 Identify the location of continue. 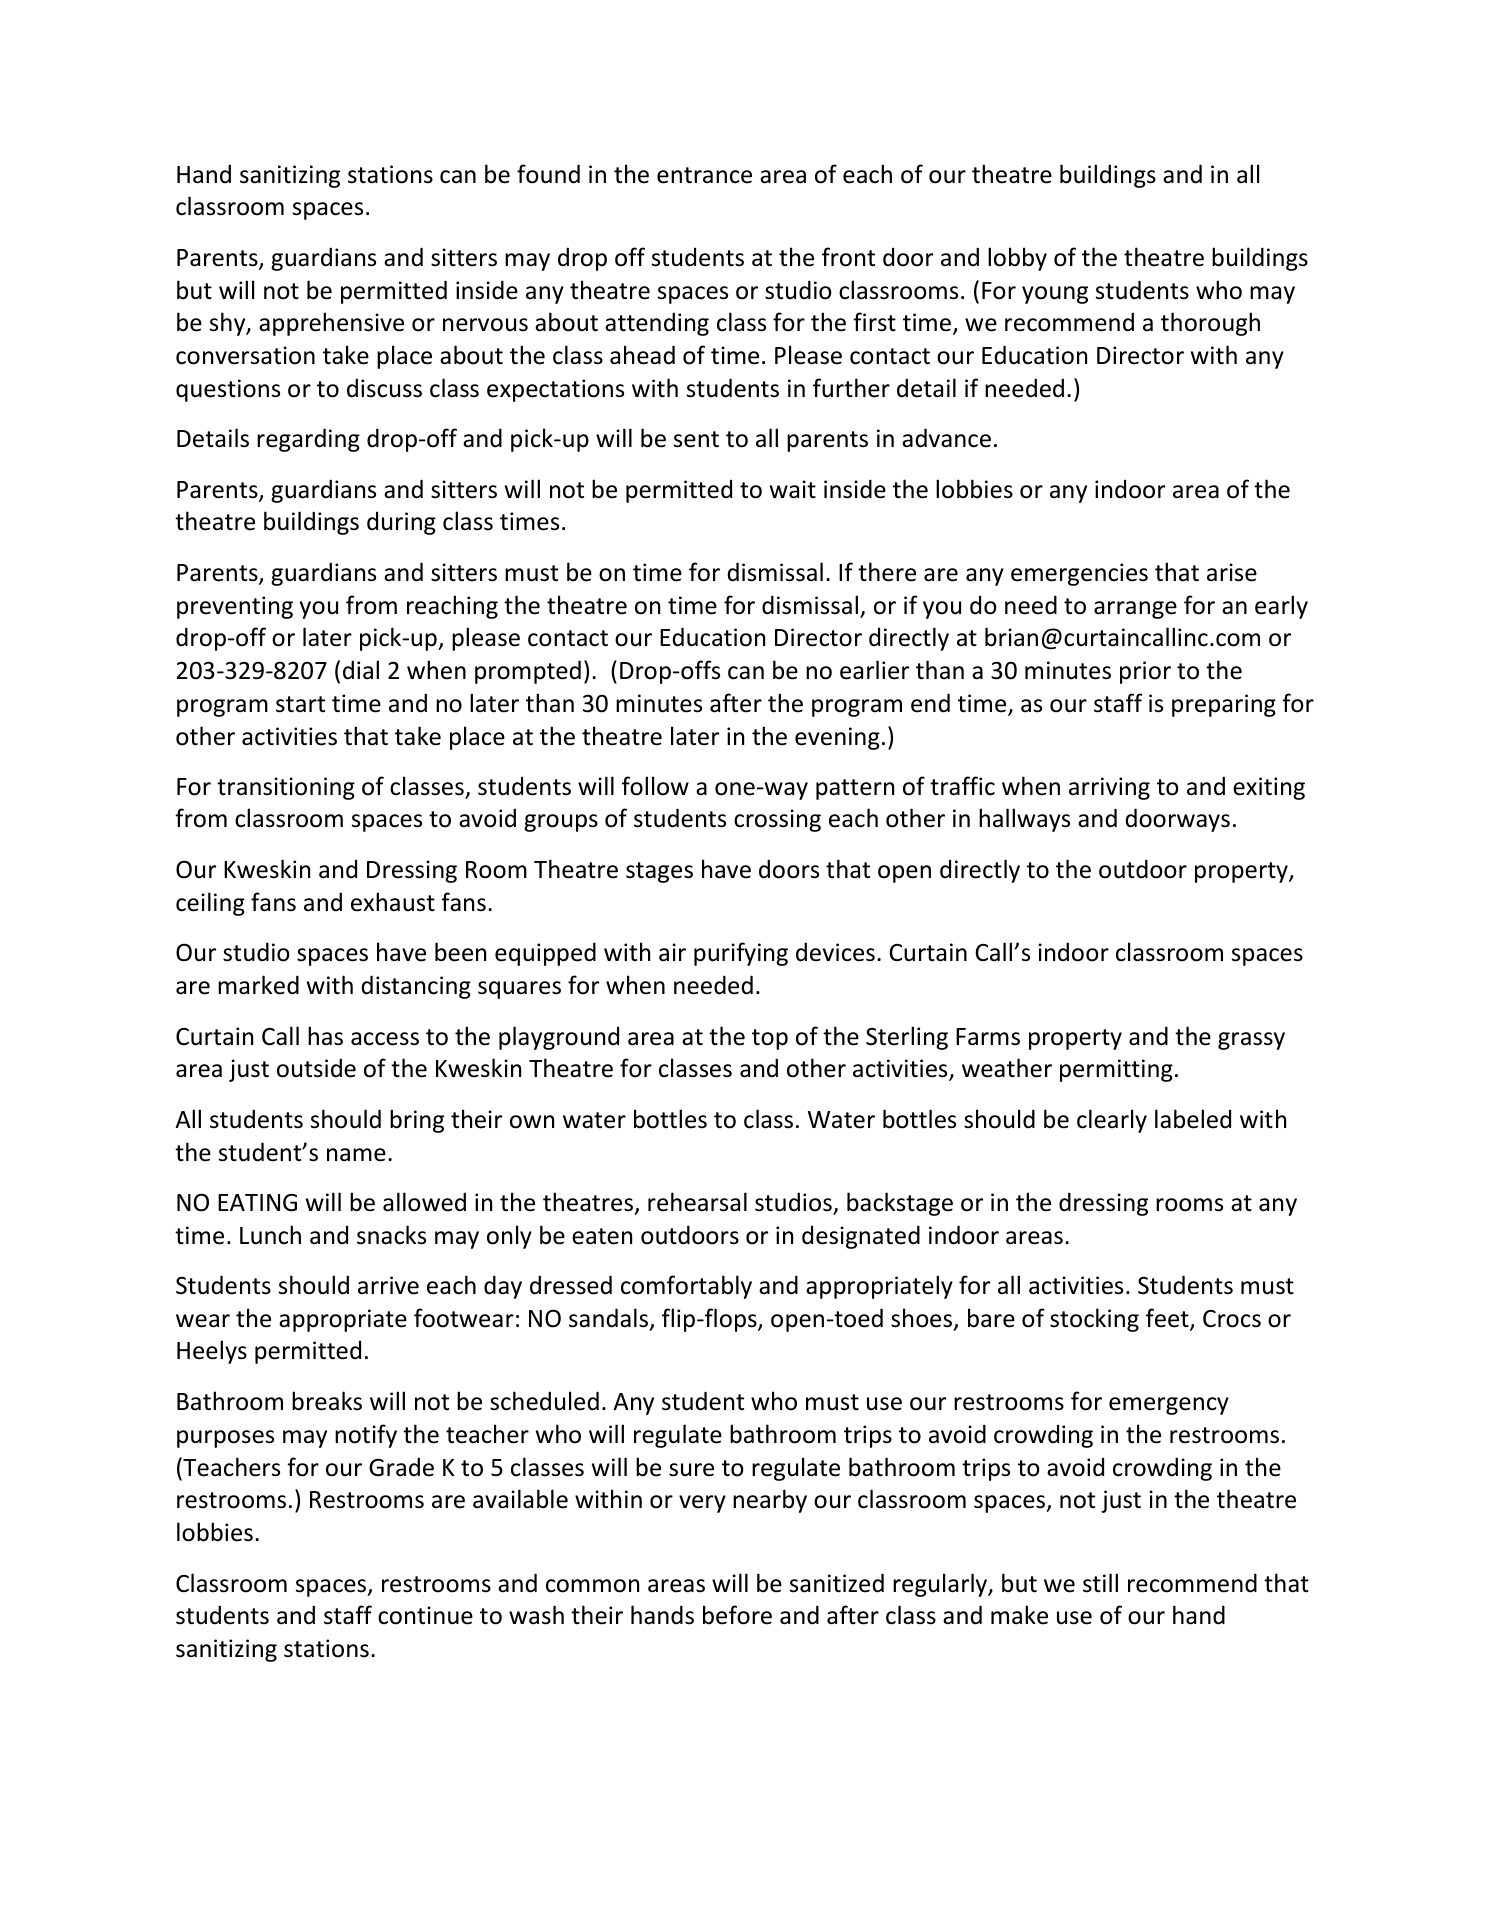
(425, 1615).
